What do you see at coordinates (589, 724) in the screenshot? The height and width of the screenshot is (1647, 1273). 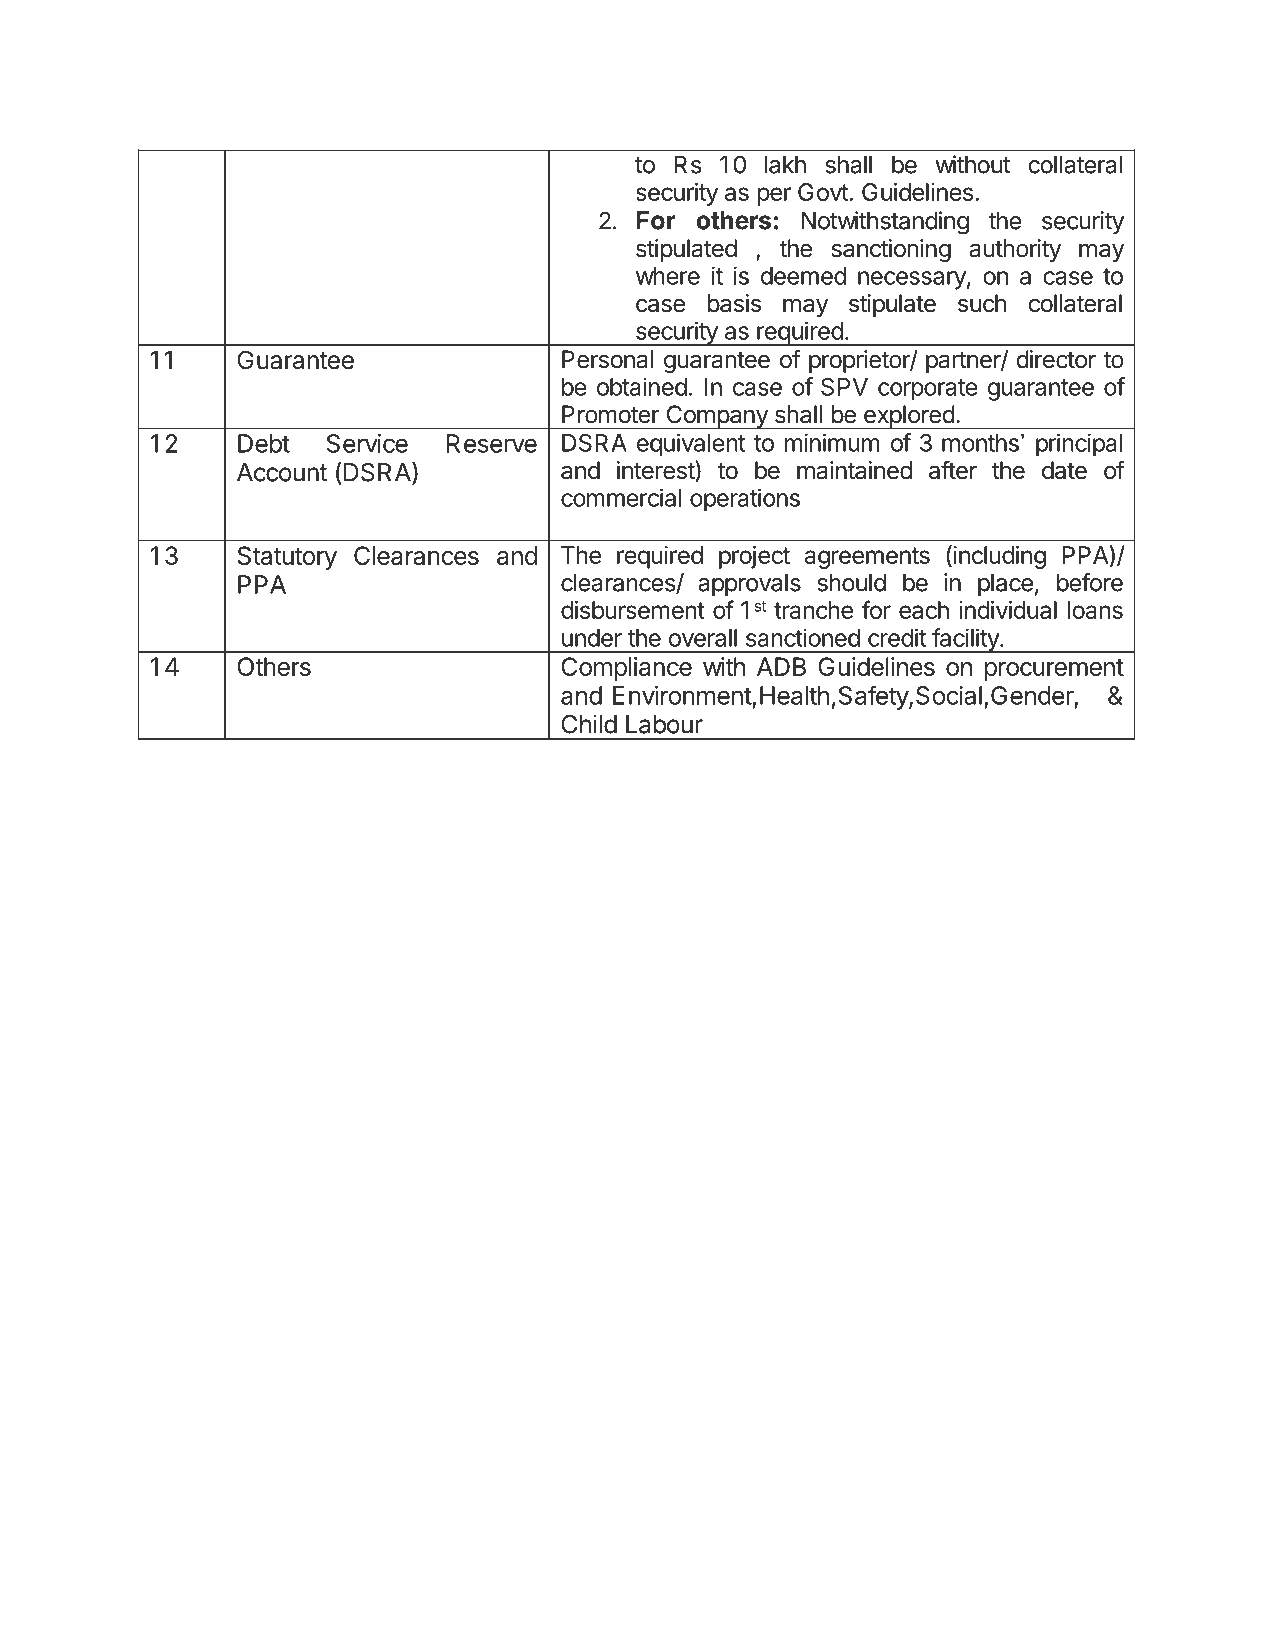 I see `Child` at bounding box center [589, 724].
